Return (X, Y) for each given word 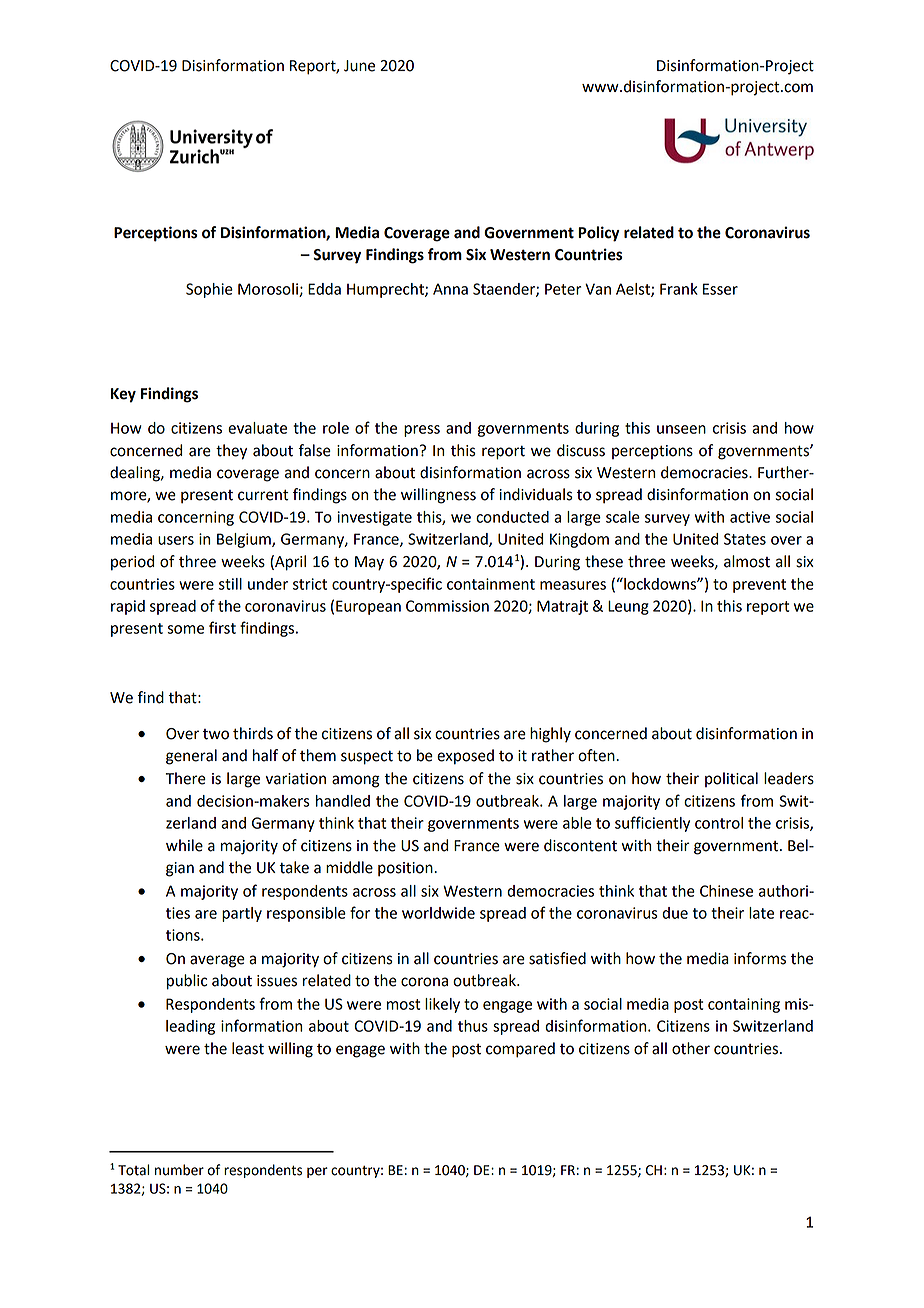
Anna (450, 289)
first (222, 627)
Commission (447, 606)
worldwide (438, 913)
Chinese (726, 891)
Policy (599, 234)
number (179, 1170)
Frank (679, 289)
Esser (720, 289)
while (184, 845)
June (359, 66)
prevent (759, 586)
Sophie (209, 290)
